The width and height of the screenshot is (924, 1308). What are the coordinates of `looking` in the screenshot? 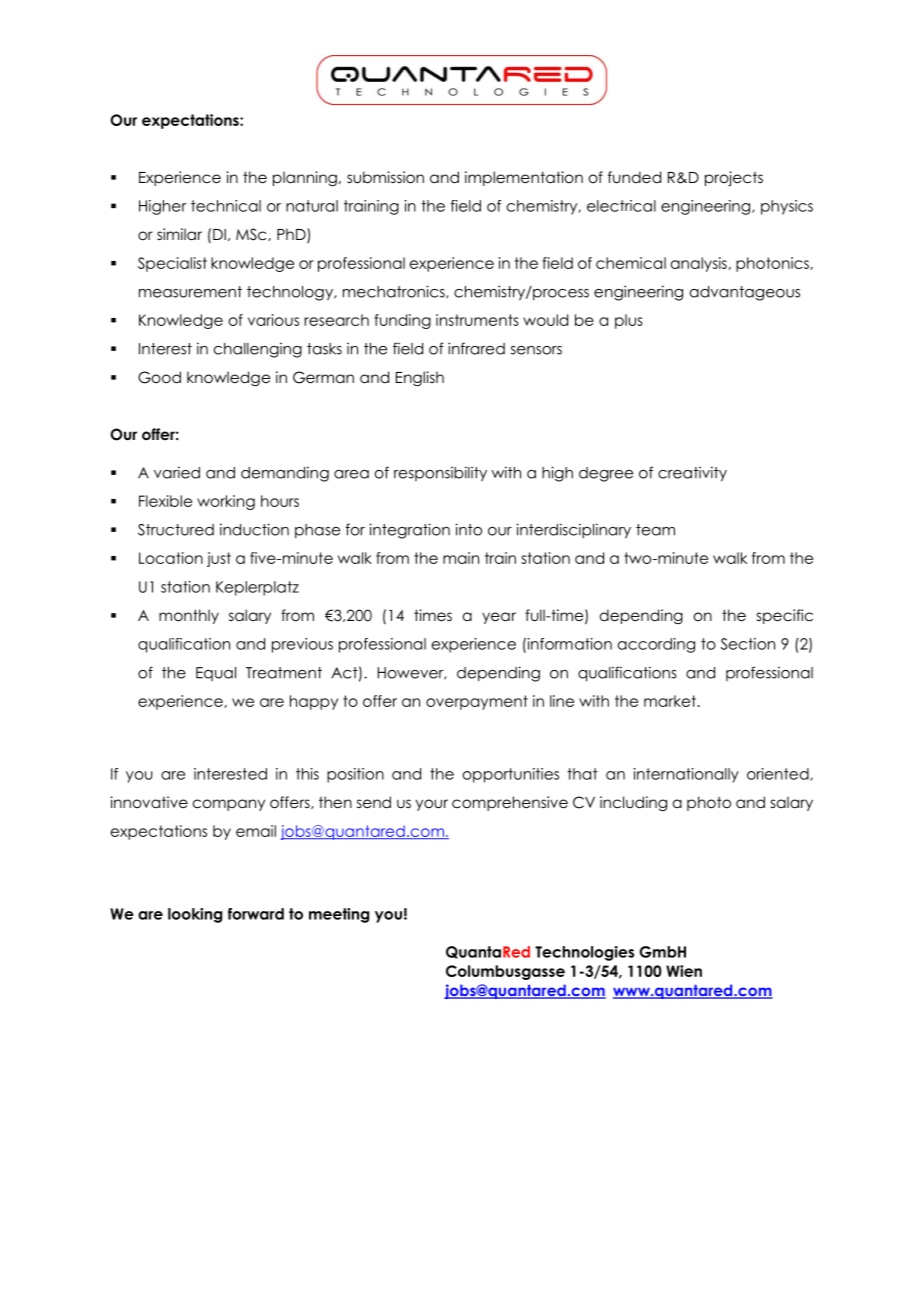 It's located at (195, 915).
